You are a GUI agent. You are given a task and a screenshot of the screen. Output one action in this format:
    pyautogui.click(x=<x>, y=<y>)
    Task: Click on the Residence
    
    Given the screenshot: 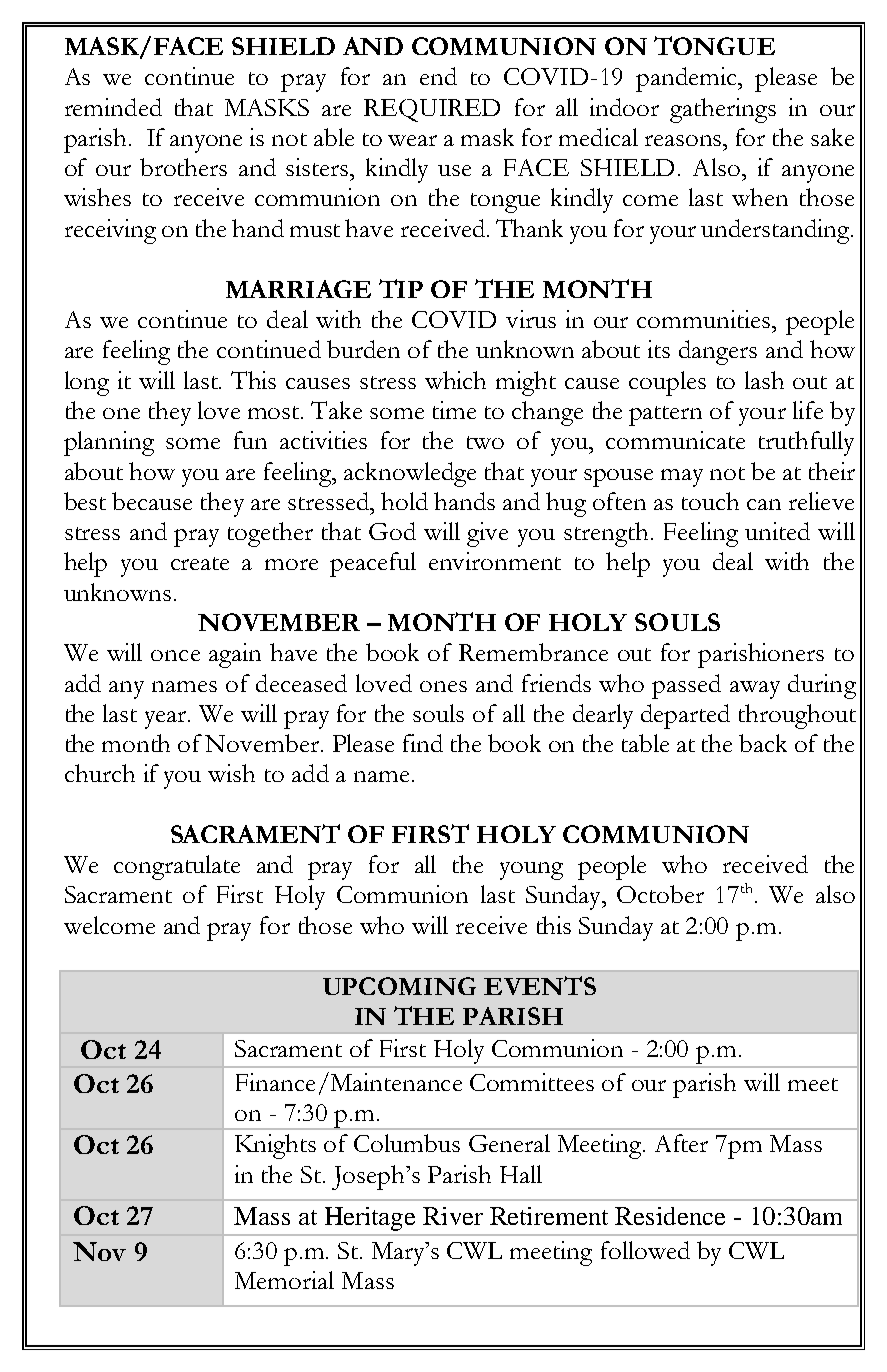 What is the action you would take?
    pyautogui.click(x=670, y=1216)
